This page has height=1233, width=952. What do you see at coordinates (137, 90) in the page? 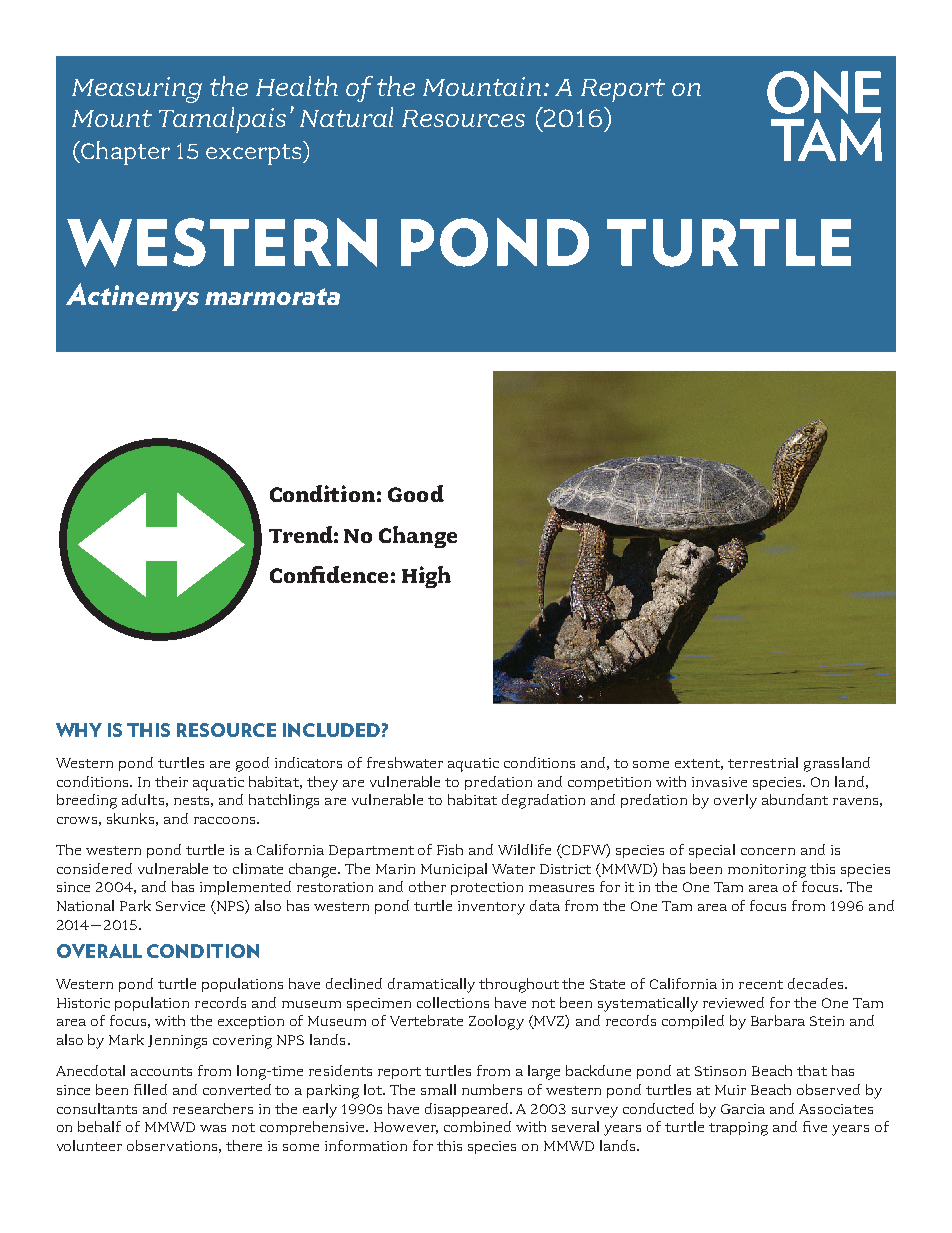
I see `Measuring` at bounding box center [137, 90].
